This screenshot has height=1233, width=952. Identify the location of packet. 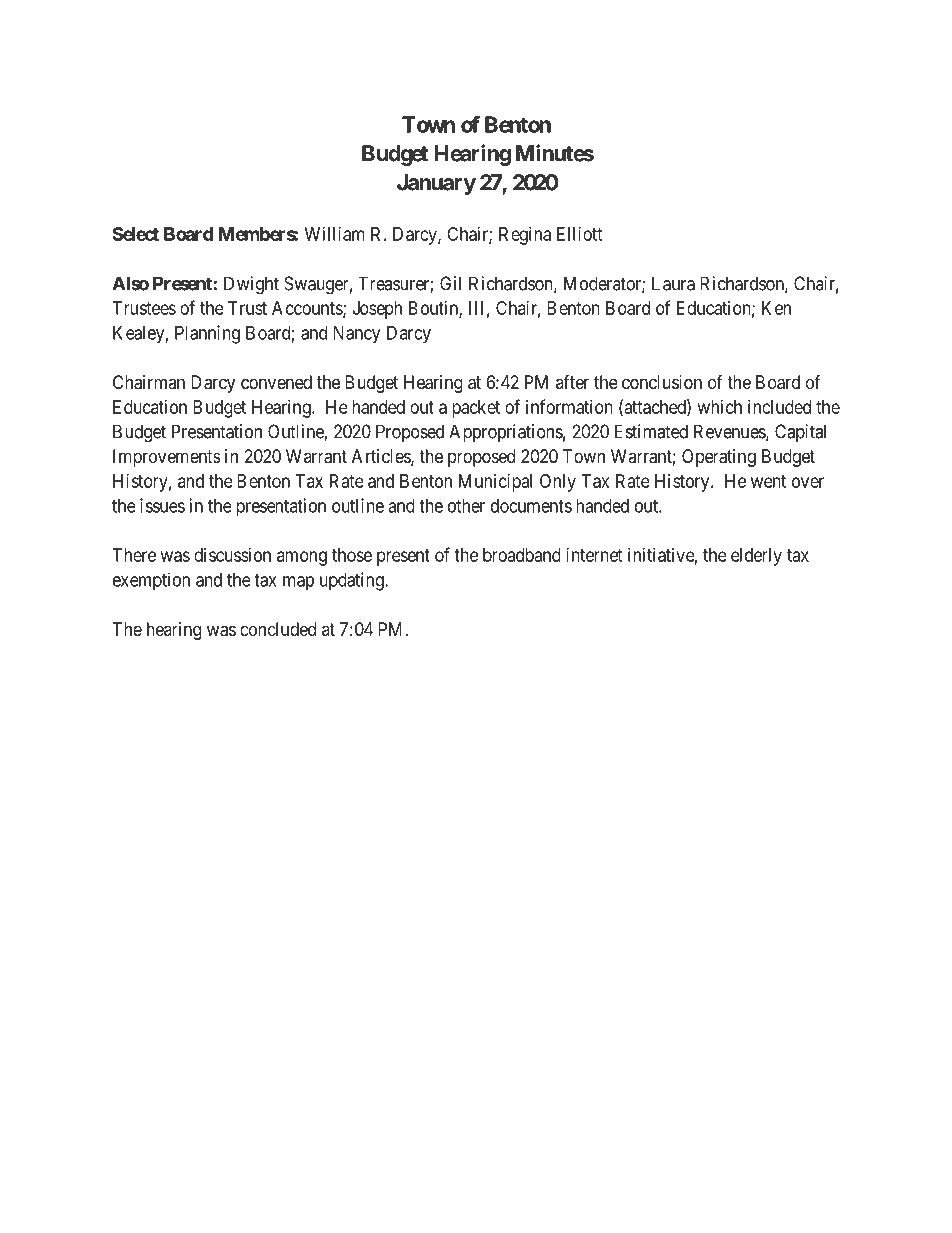
(476, 409).
